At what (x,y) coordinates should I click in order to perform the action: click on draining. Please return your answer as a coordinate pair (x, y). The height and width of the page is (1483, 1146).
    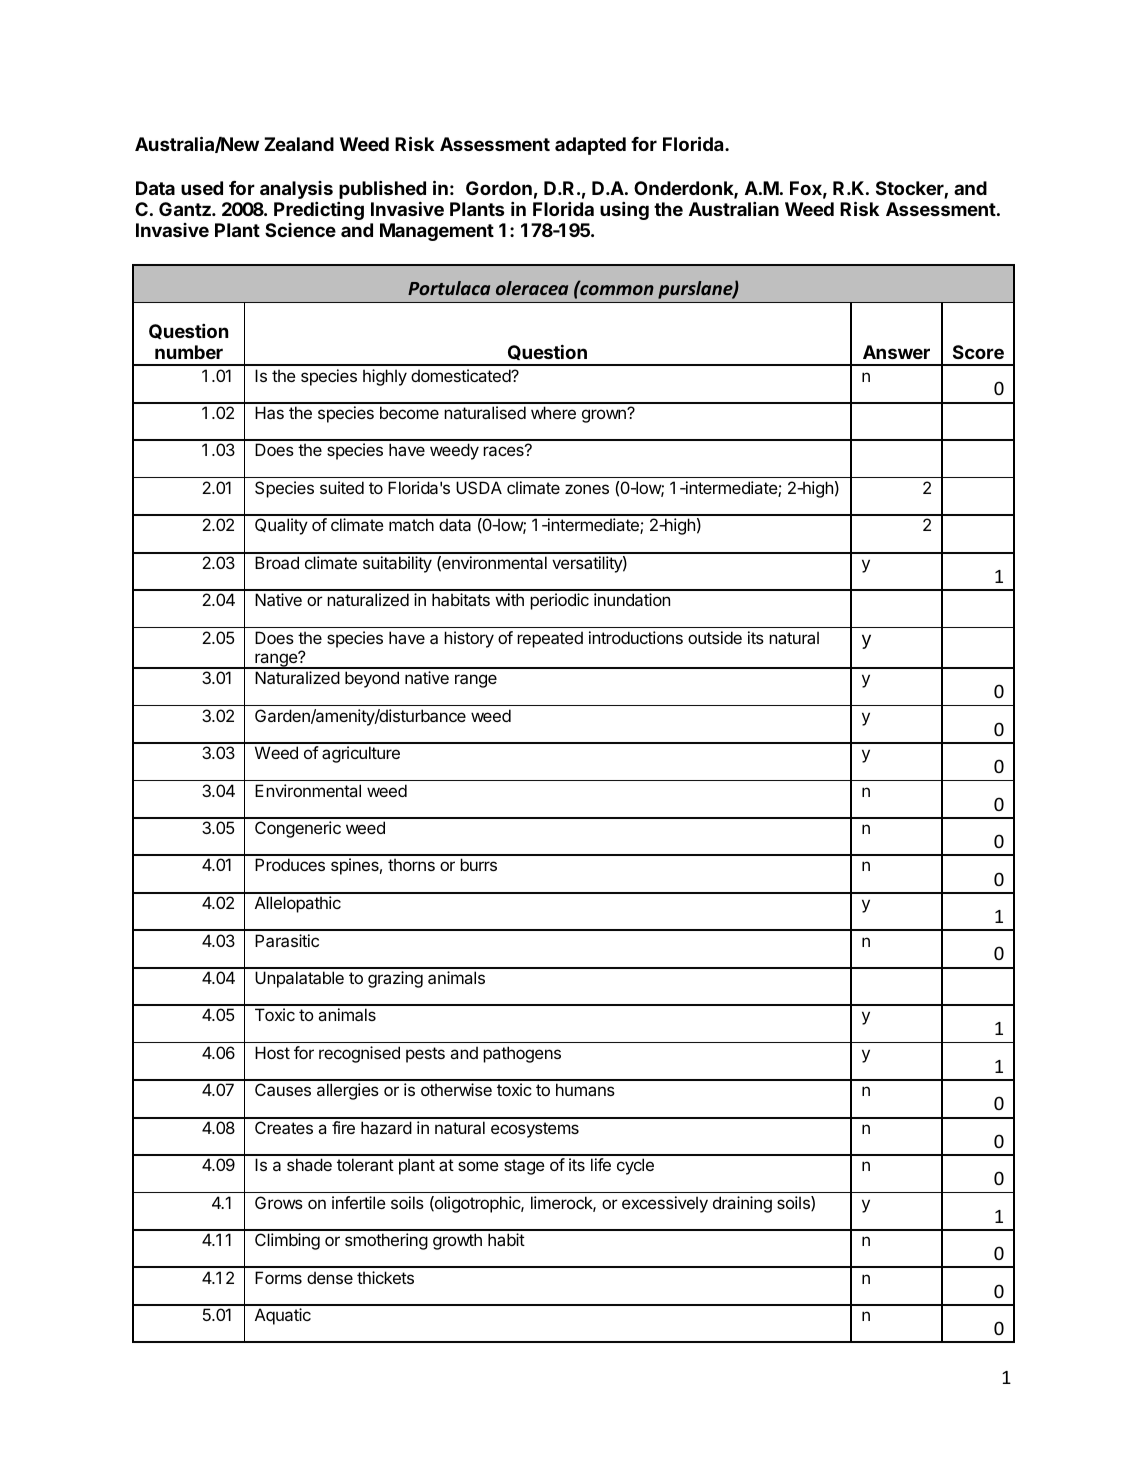
    Looking at the image, I should click on (742, 1204).
